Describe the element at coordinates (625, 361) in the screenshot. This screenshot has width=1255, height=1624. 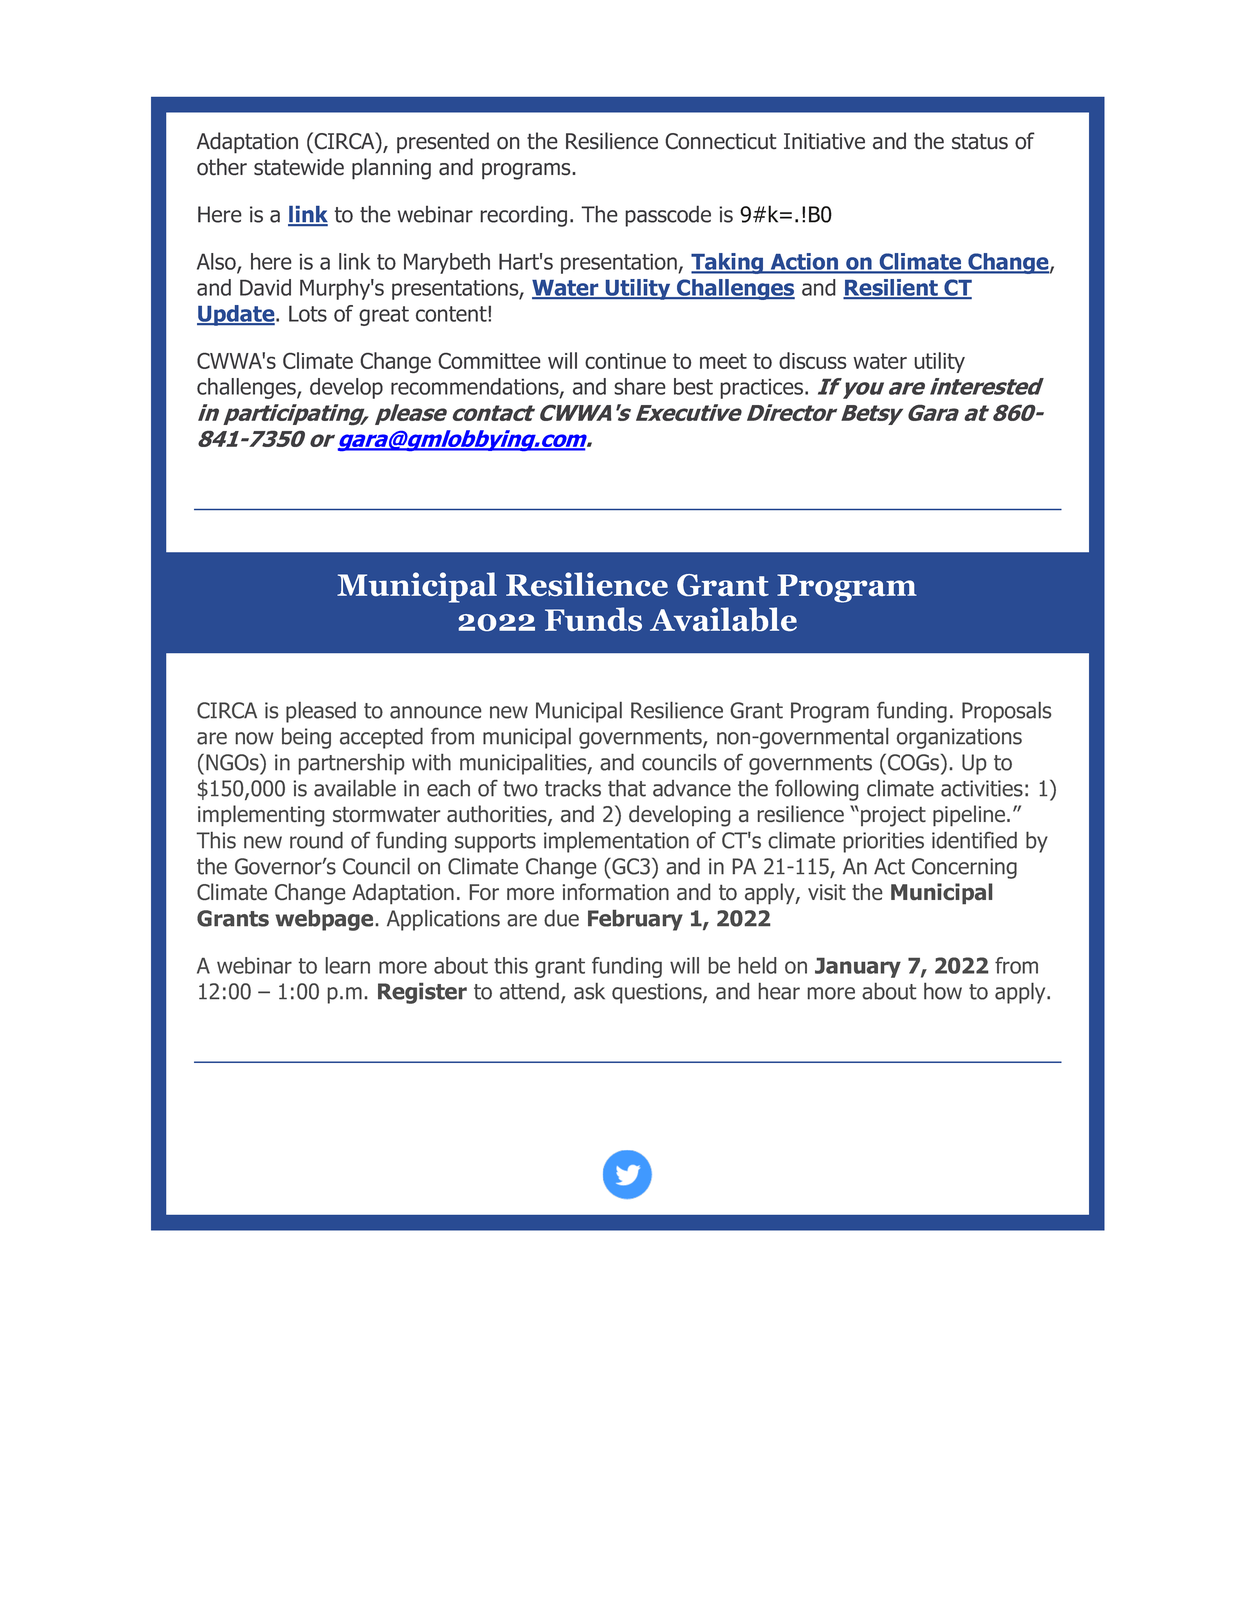
I see `continue` at that location.
